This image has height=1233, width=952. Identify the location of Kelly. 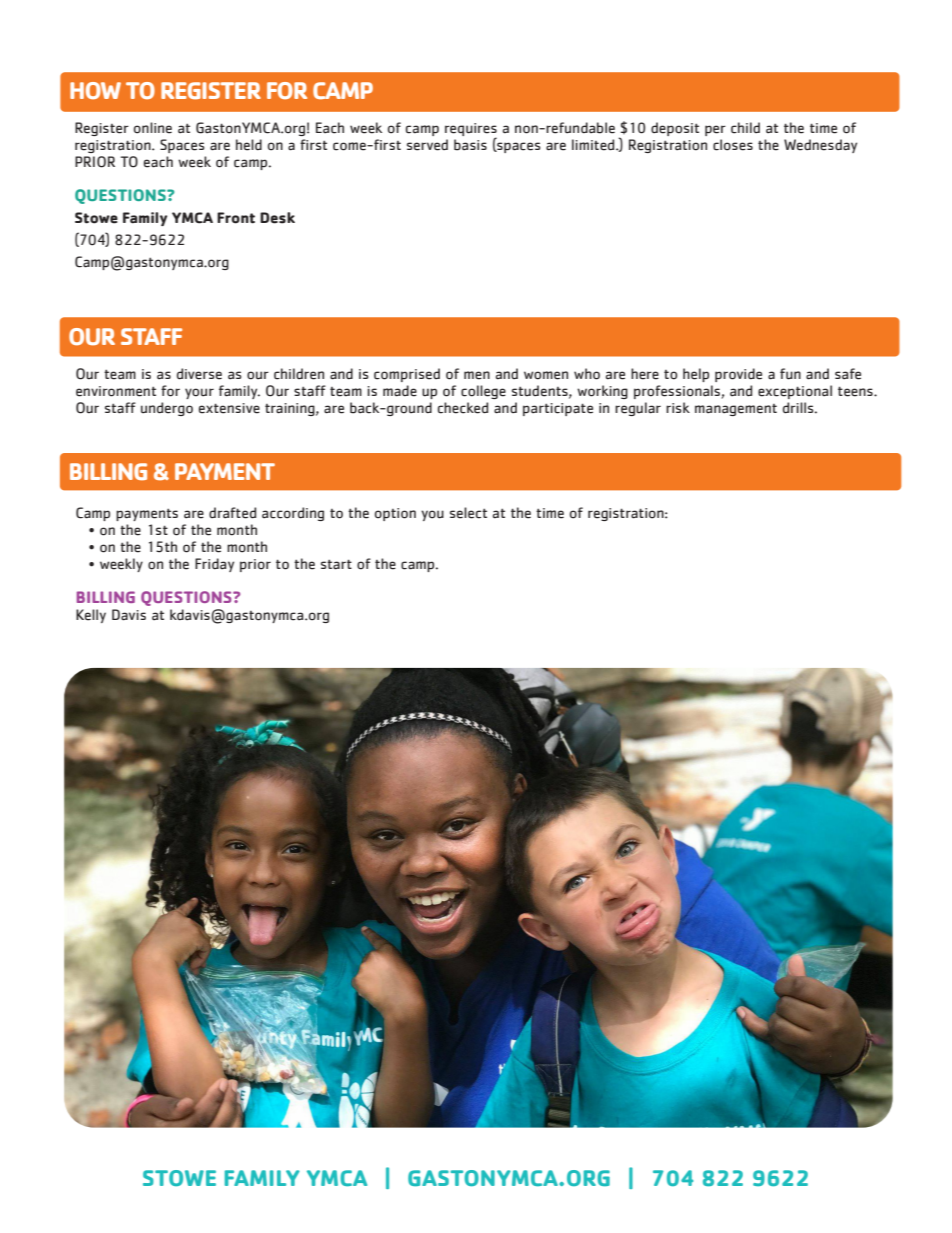
(91, 616).
